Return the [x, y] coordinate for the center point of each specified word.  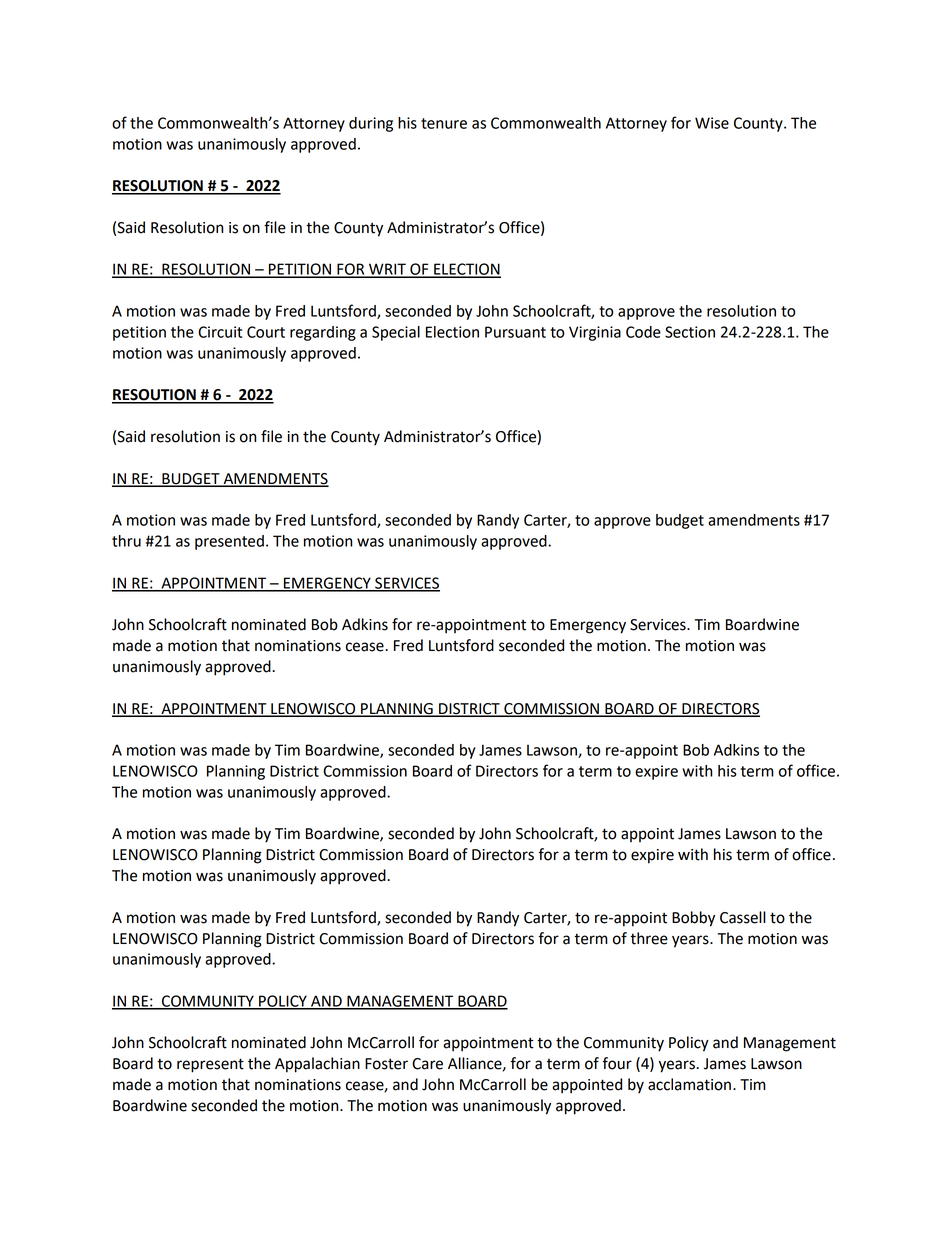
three [649, 938]
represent [210, 1065]
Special [396, 333]
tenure [444, 123]
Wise [712, 123]
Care [427, 1064]
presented [229, 542]
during [371, 124]
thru [126, 541]
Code [643, 332]
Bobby [693, 919]
